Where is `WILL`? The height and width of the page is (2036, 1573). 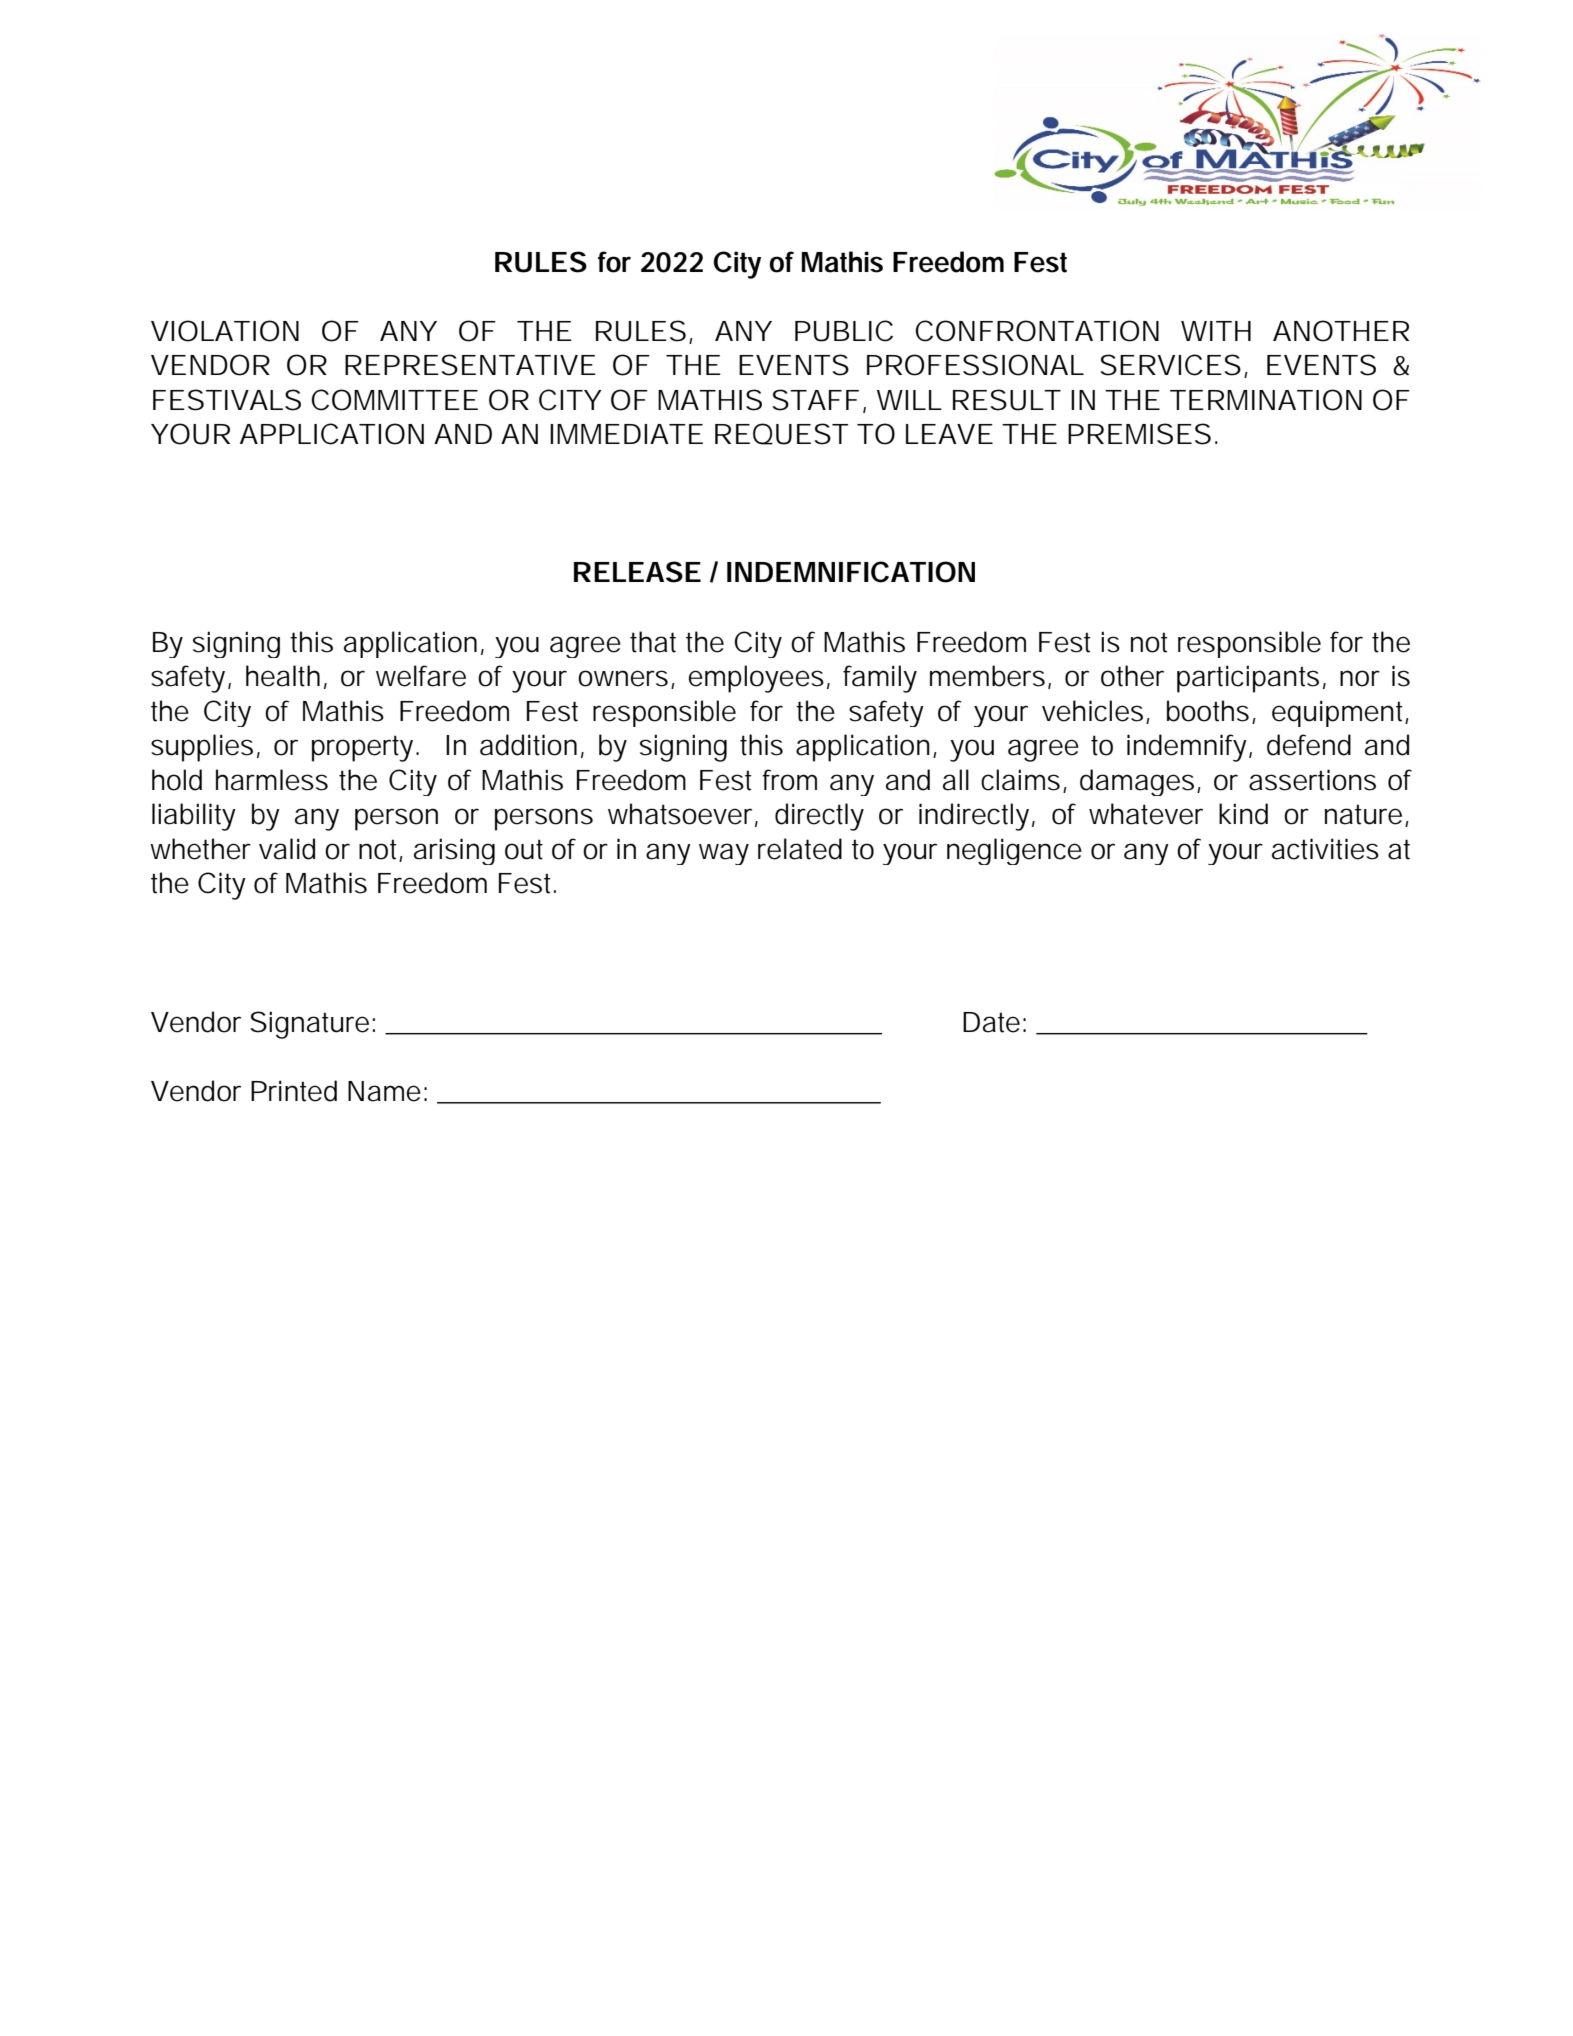
WILL is located at coordinates (908, 400).
